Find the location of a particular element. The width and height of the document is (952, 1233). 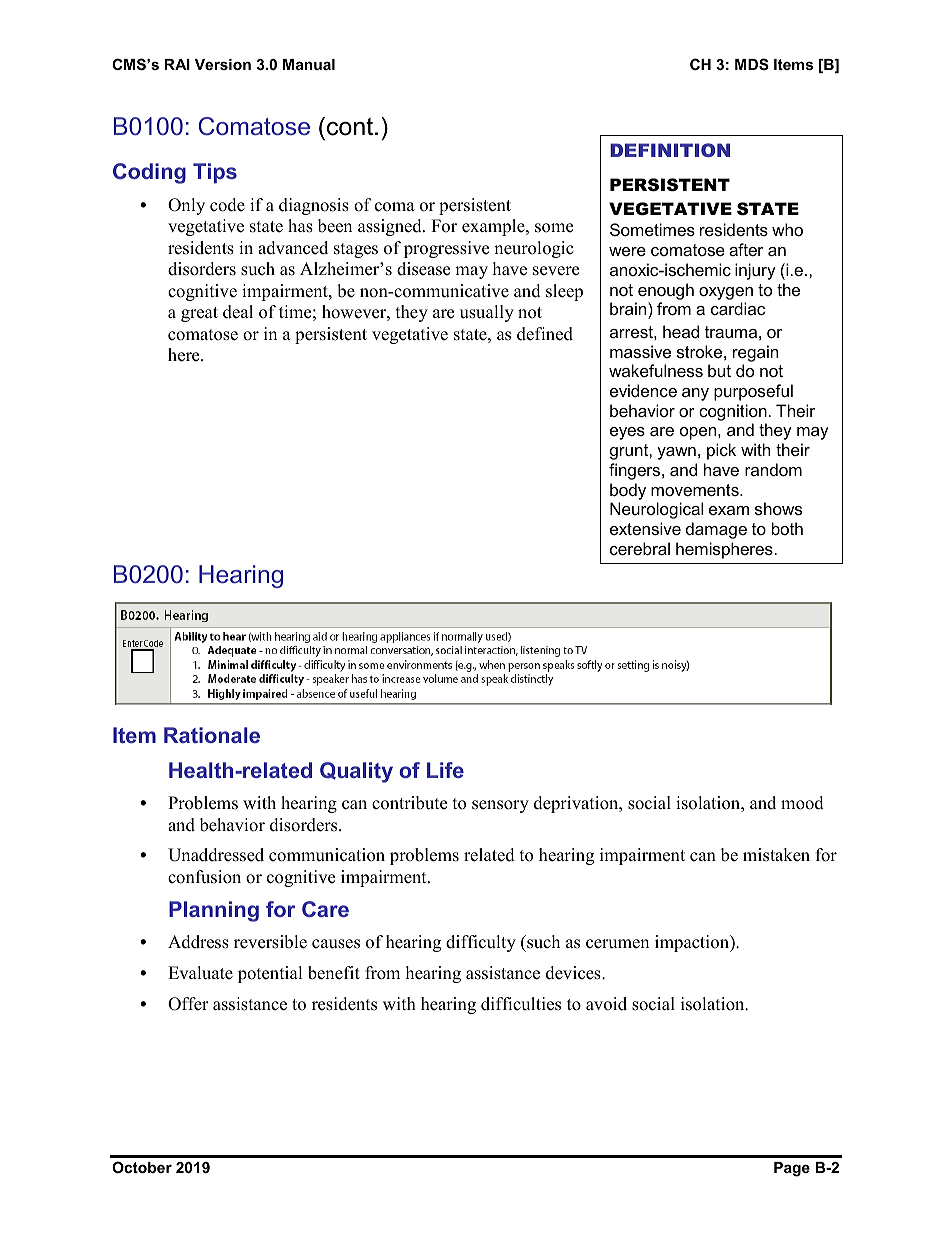

sensory is located at coordinates (500, 806).
